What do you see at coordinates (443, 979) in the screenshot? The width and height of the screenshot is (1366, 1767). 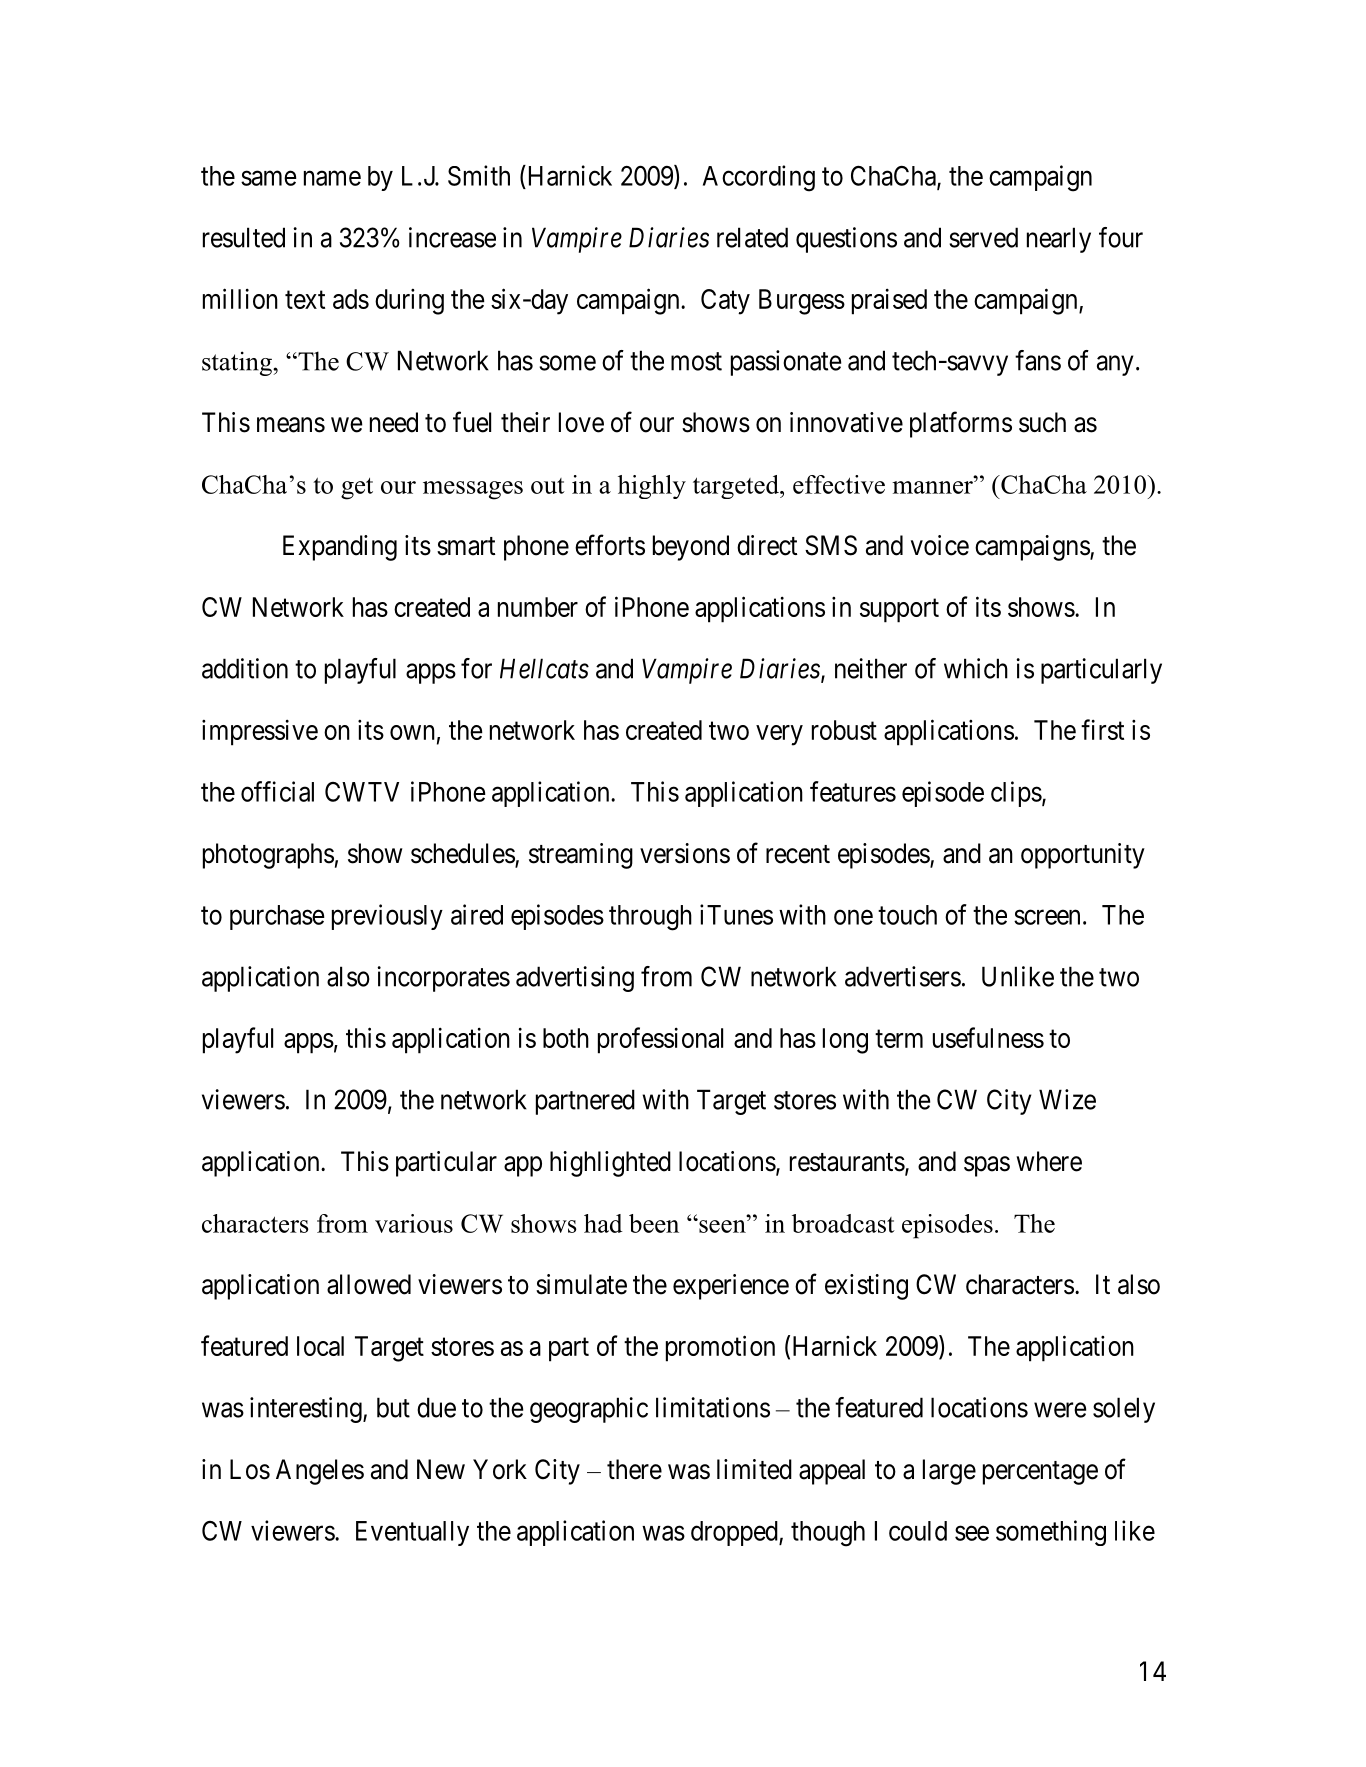 I see `incorporates` at bounding box center [443, 979].
